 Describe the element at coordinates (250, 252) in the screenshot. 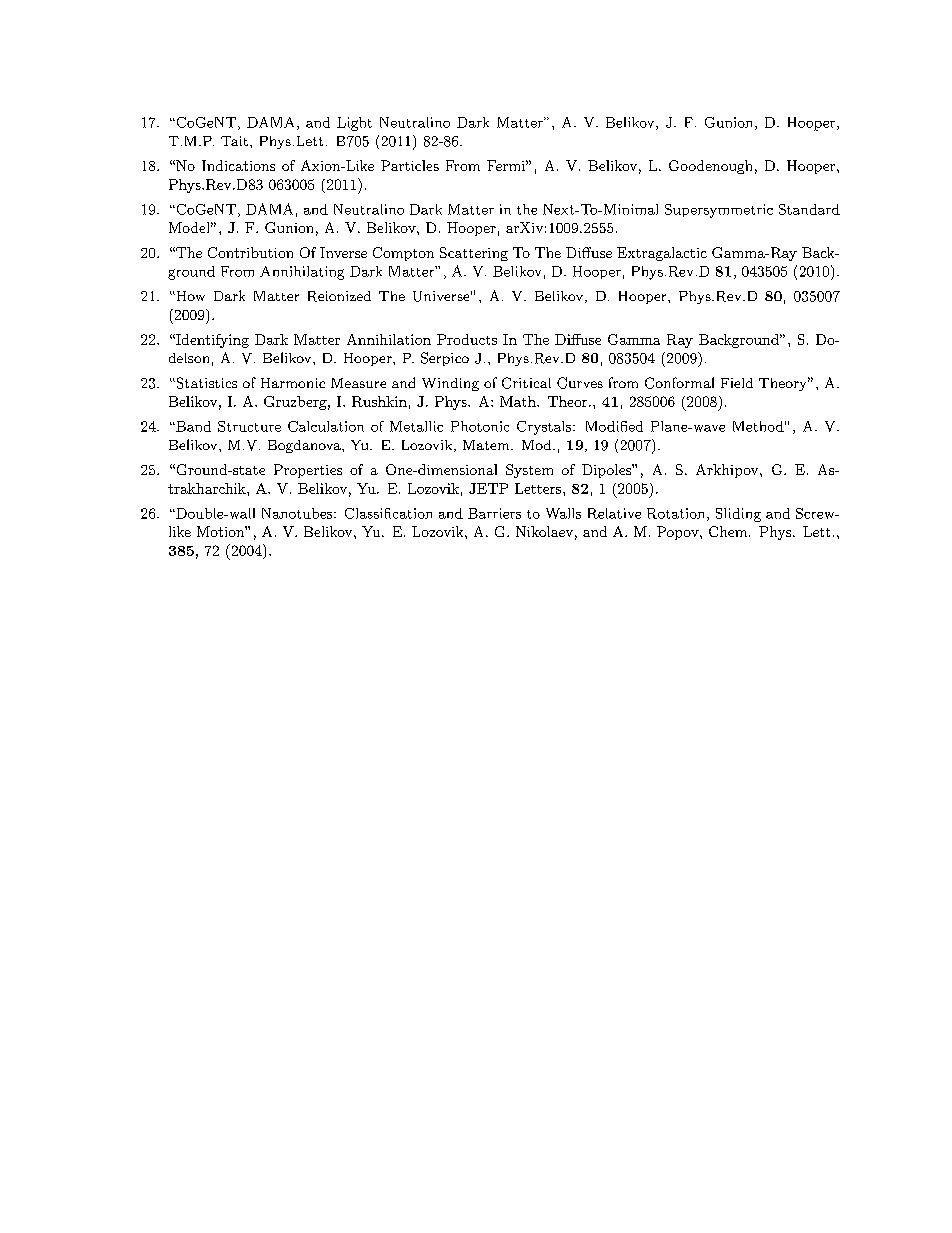

I see `Contribution` at that location.
